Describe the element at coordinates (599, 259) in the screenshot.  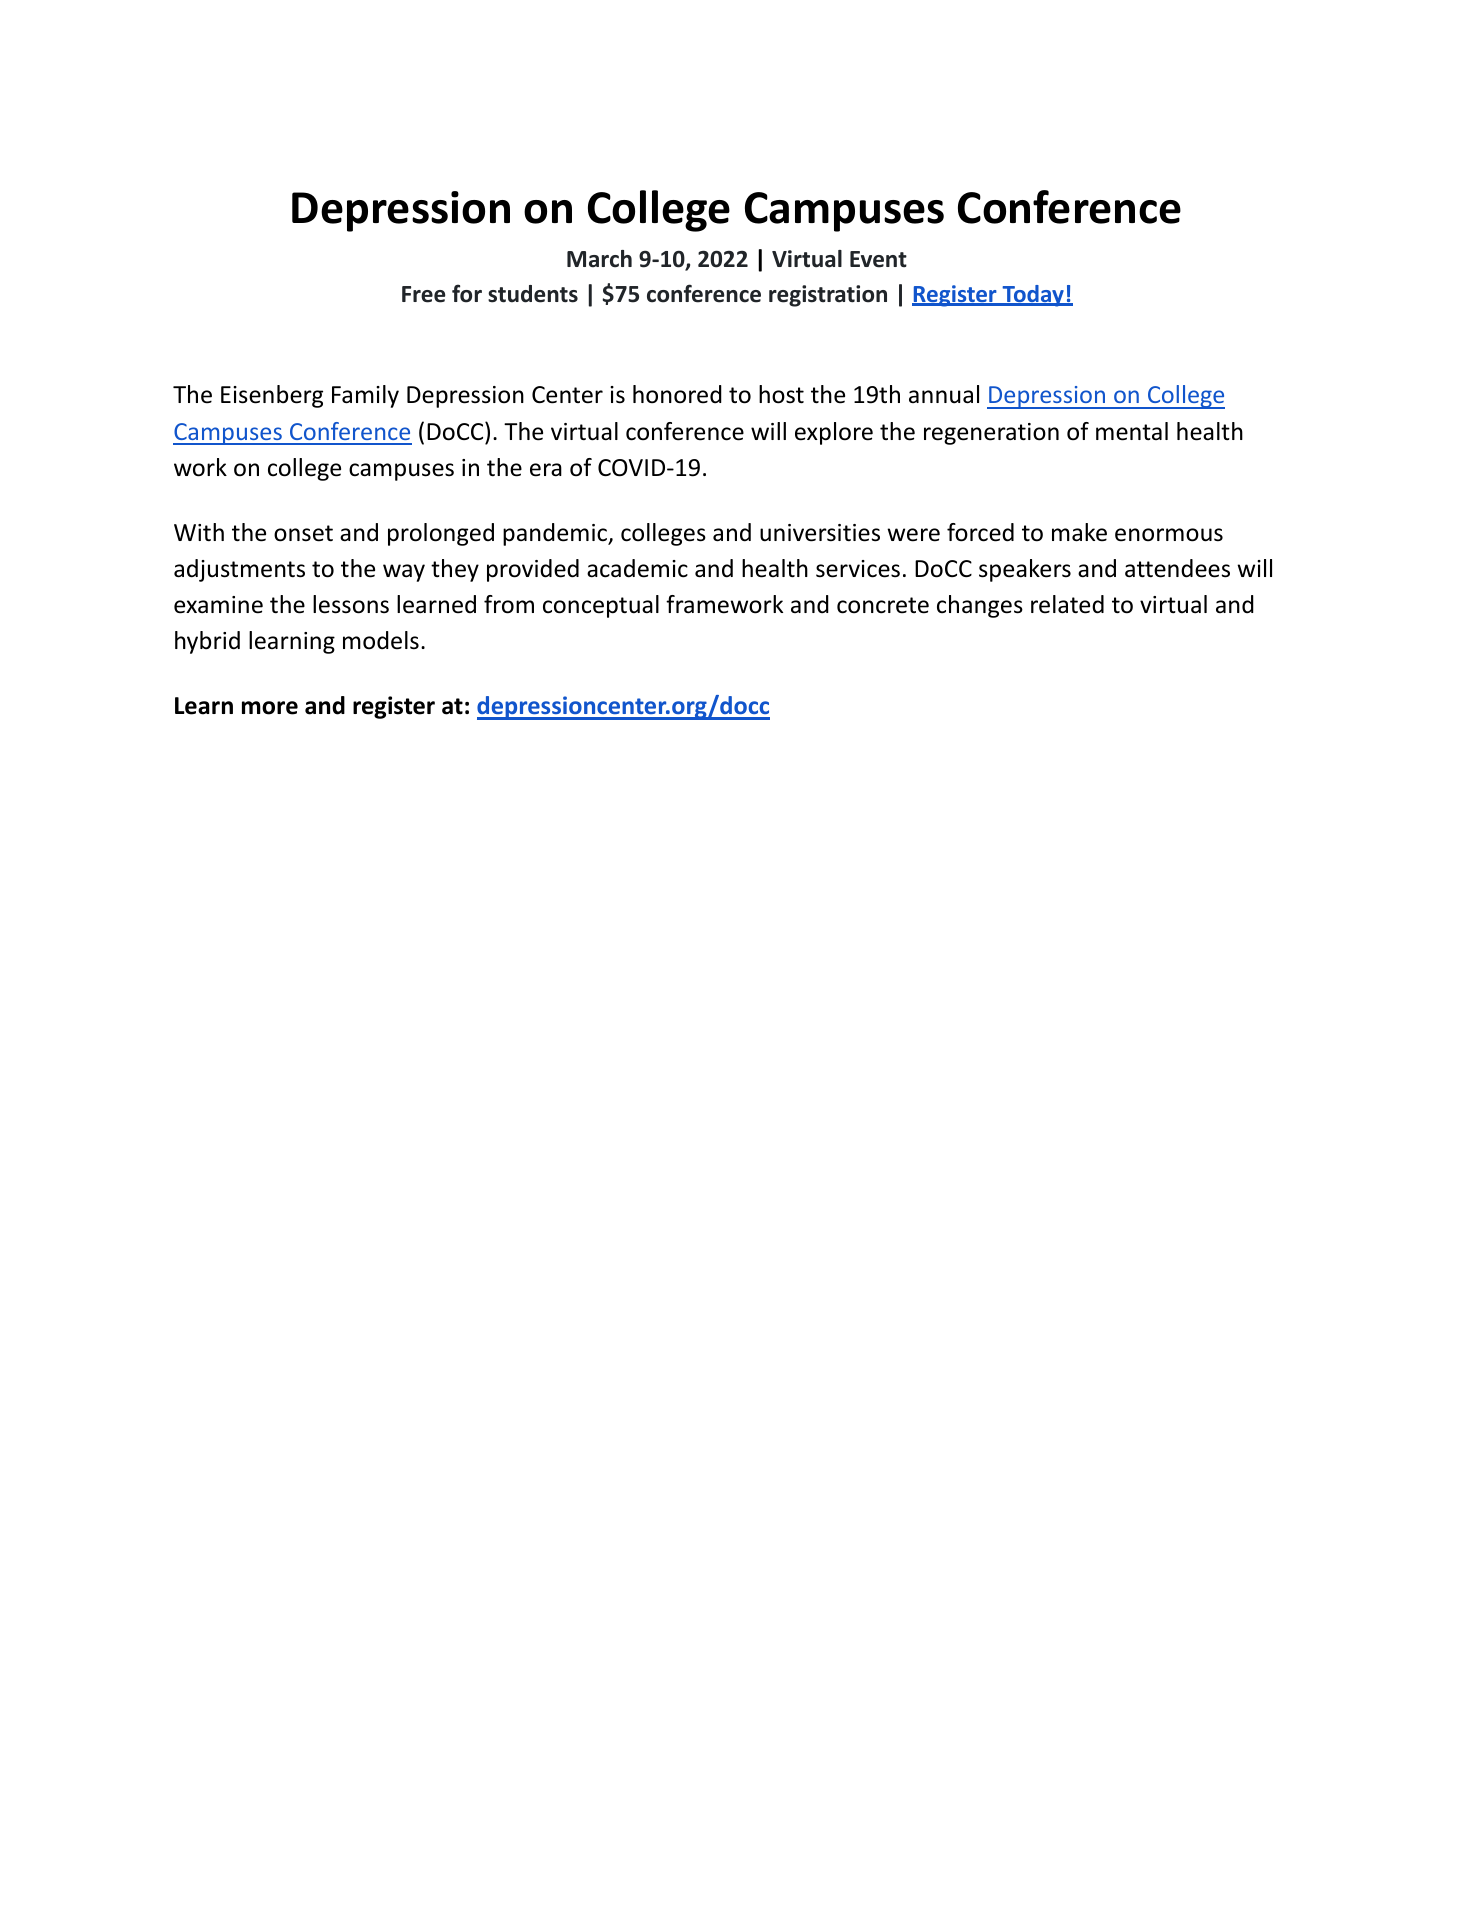
I see `March` at that location.
